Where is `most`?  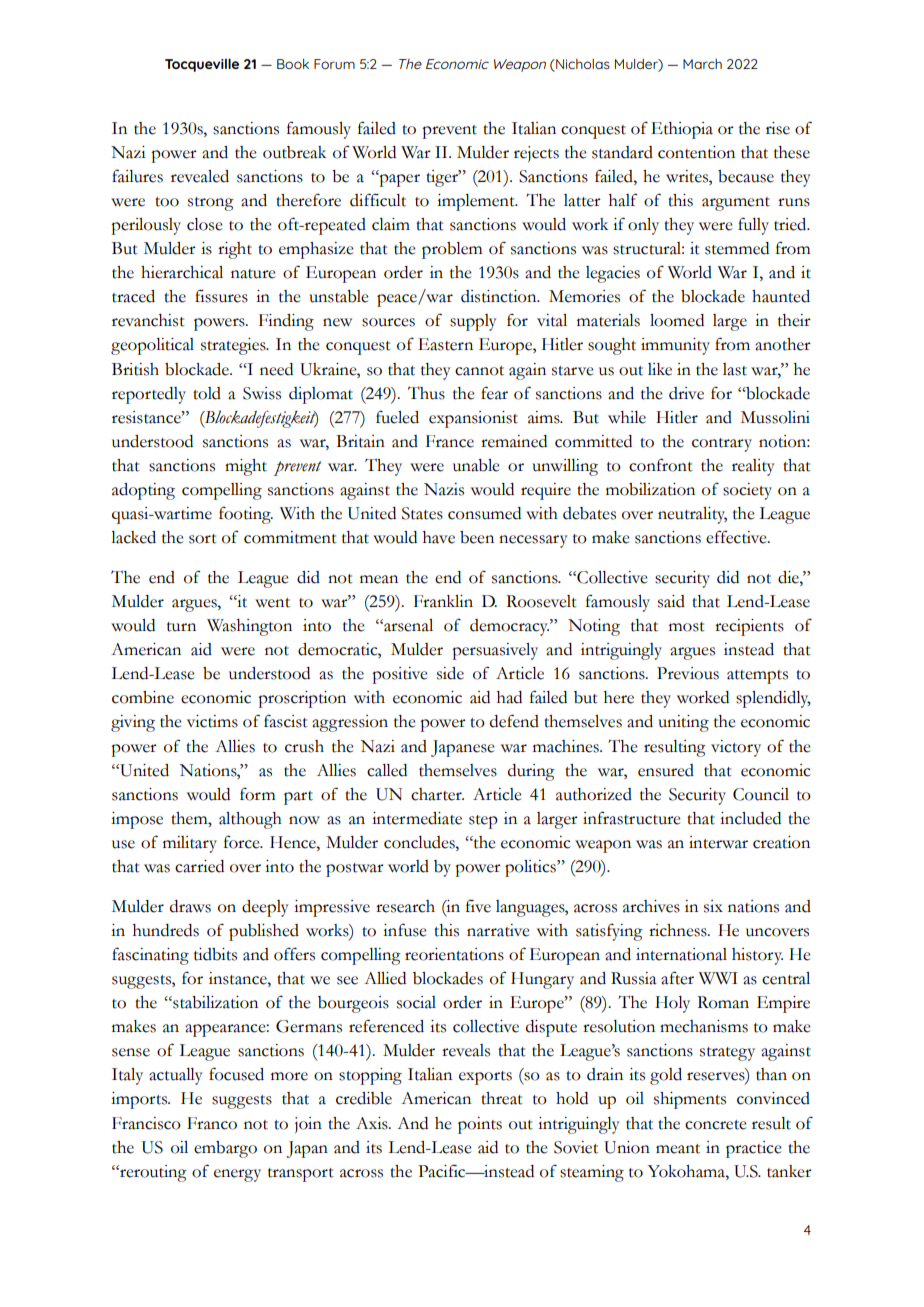 most is located at coordinates (687, 627).
